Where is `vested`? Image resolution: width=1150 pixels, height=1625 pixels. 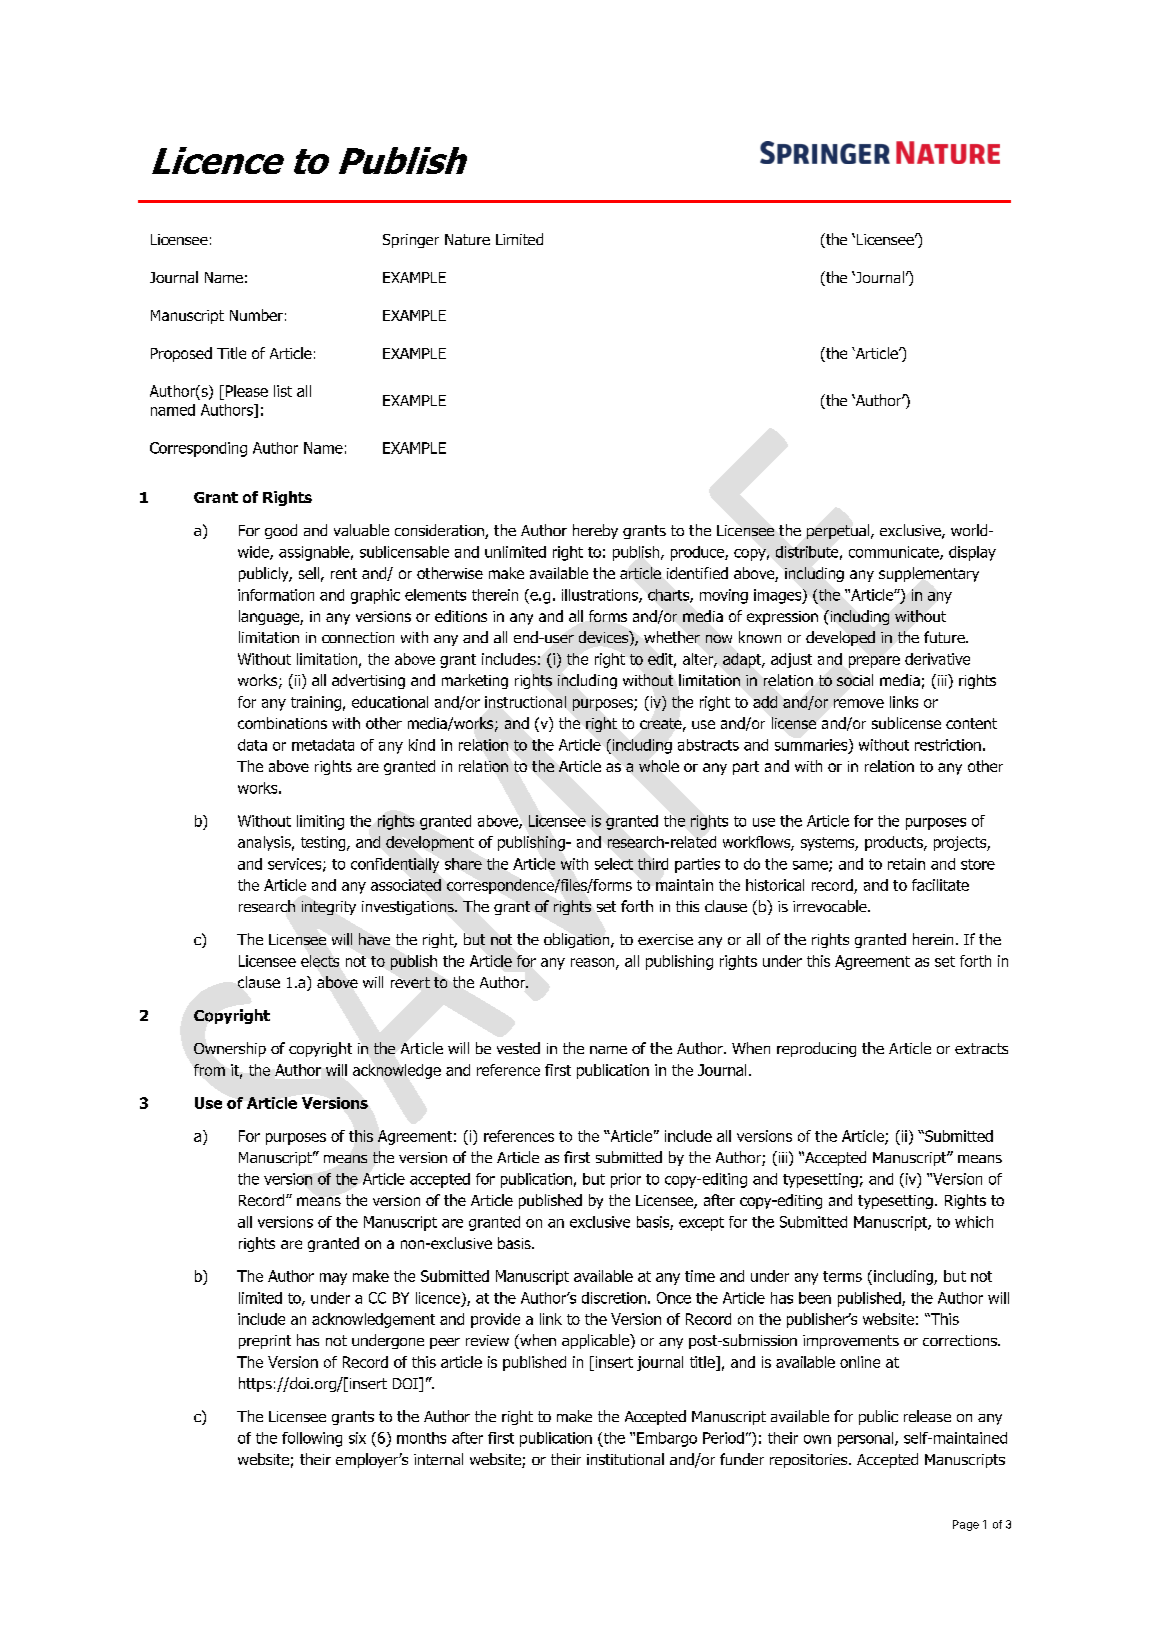
vested is located at coordinates (518, 1048).
